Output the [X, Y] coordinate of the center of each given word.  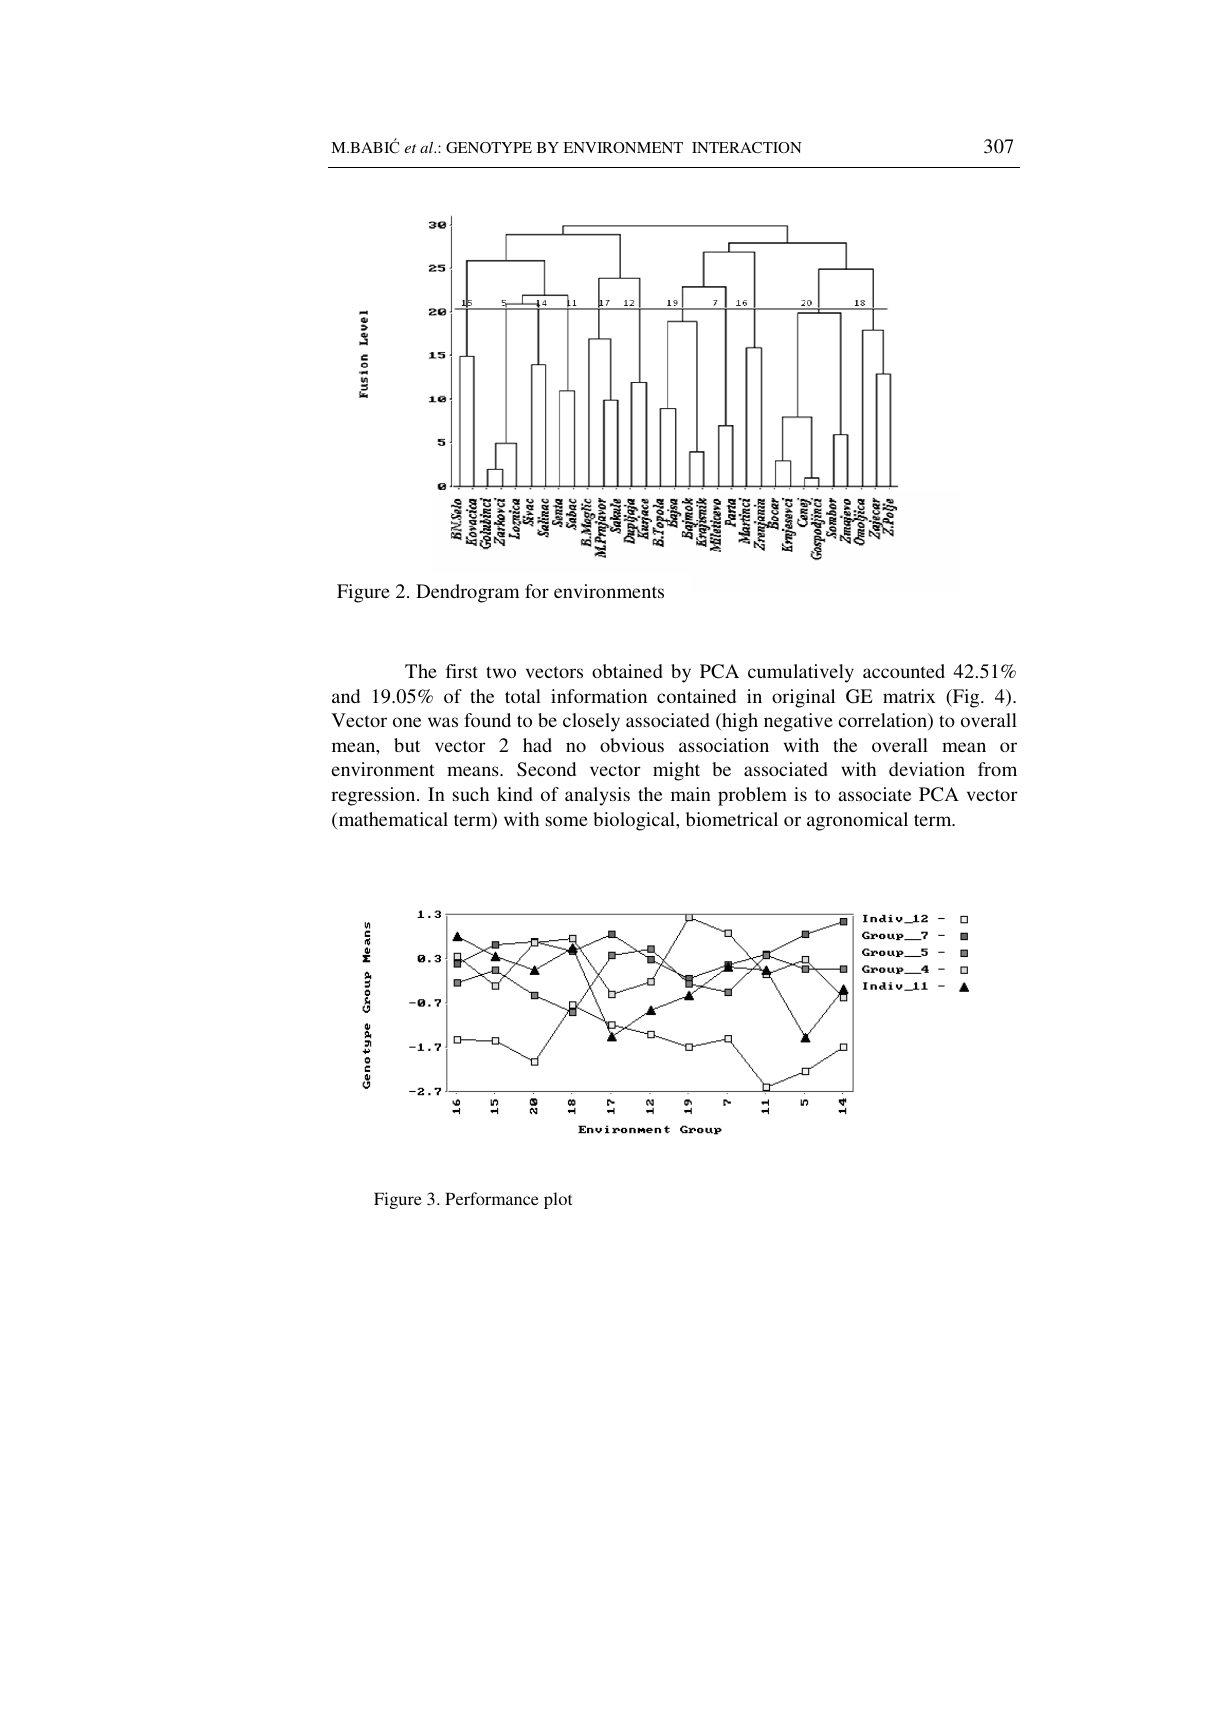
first [462, 671]
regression [374, 796]
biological [635, 821]
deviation [927, 769]
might [676, 771]
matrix [909, 696]
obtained [627, 671]
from [997, 769]
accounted [904, 671]
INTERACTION [747, 147]
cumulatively [801, 673]
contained [696, 696]
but [407, 745]
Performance [492, 1198]
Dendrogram [467, 593]
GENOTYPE [489, 147]
